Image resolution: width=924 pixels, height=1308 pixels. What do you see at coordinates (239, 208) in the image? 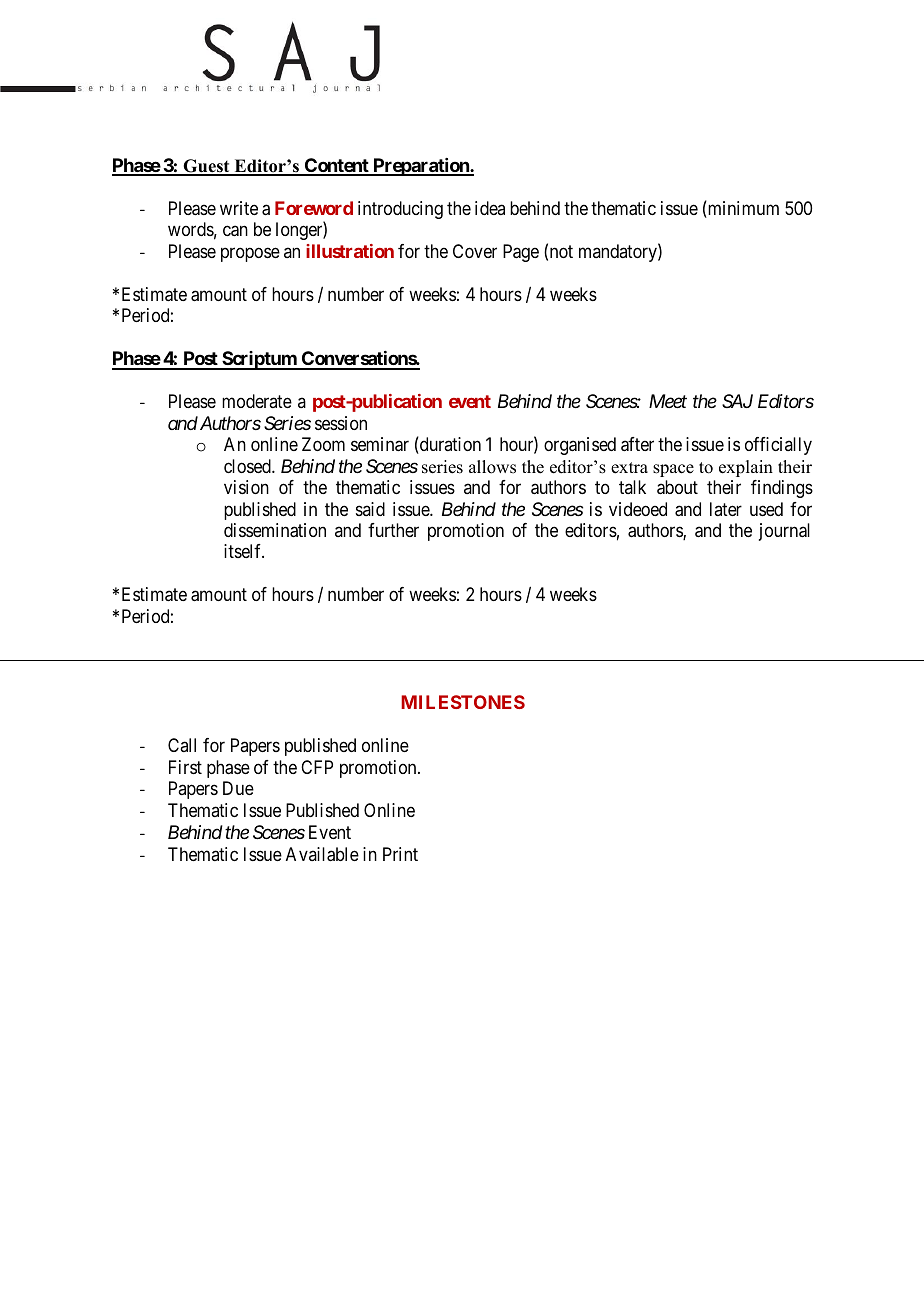
I see `write` at bounding box center [239, 208].
